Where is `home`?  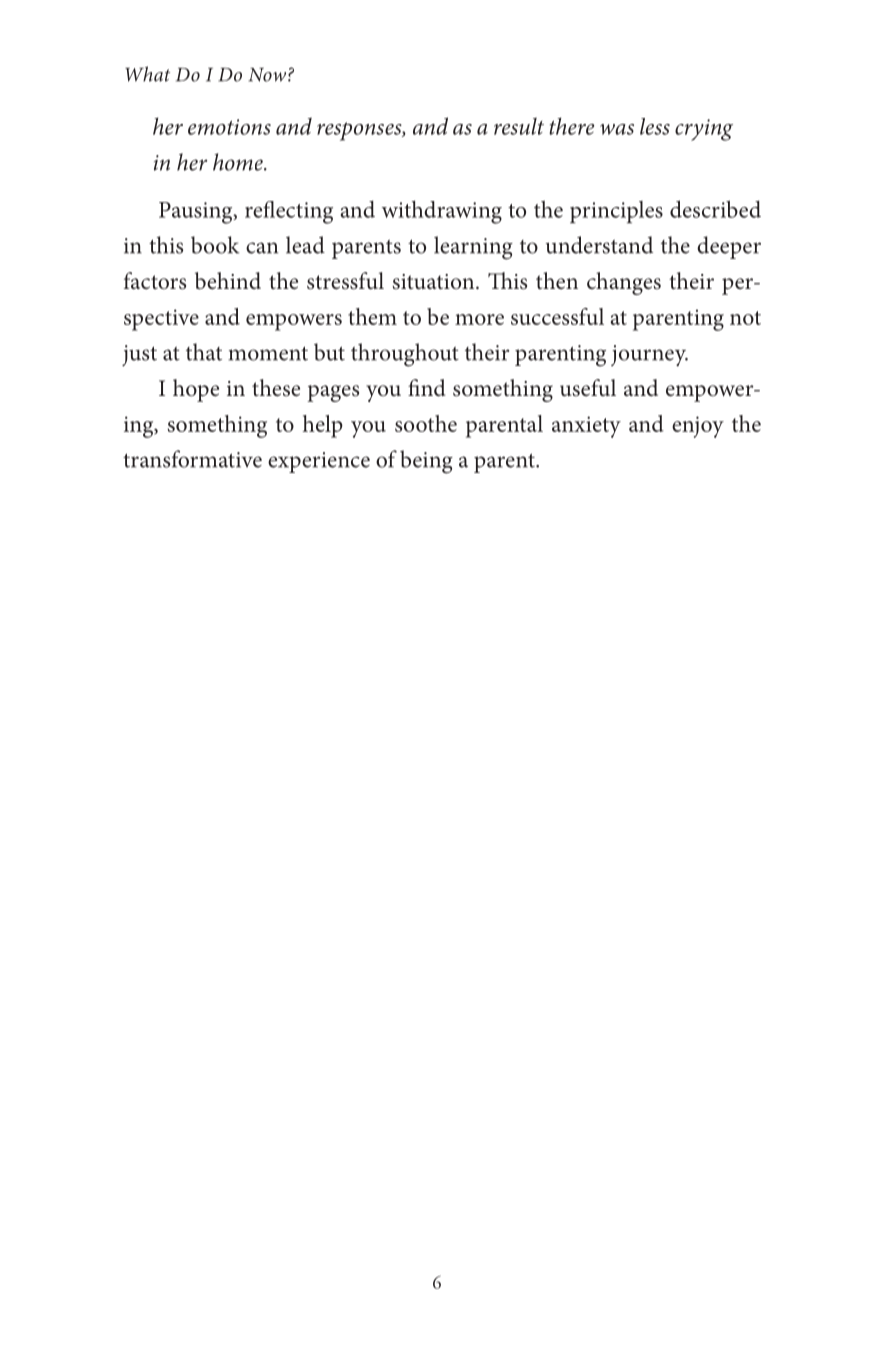
home is located at coordinates (239, 162).
